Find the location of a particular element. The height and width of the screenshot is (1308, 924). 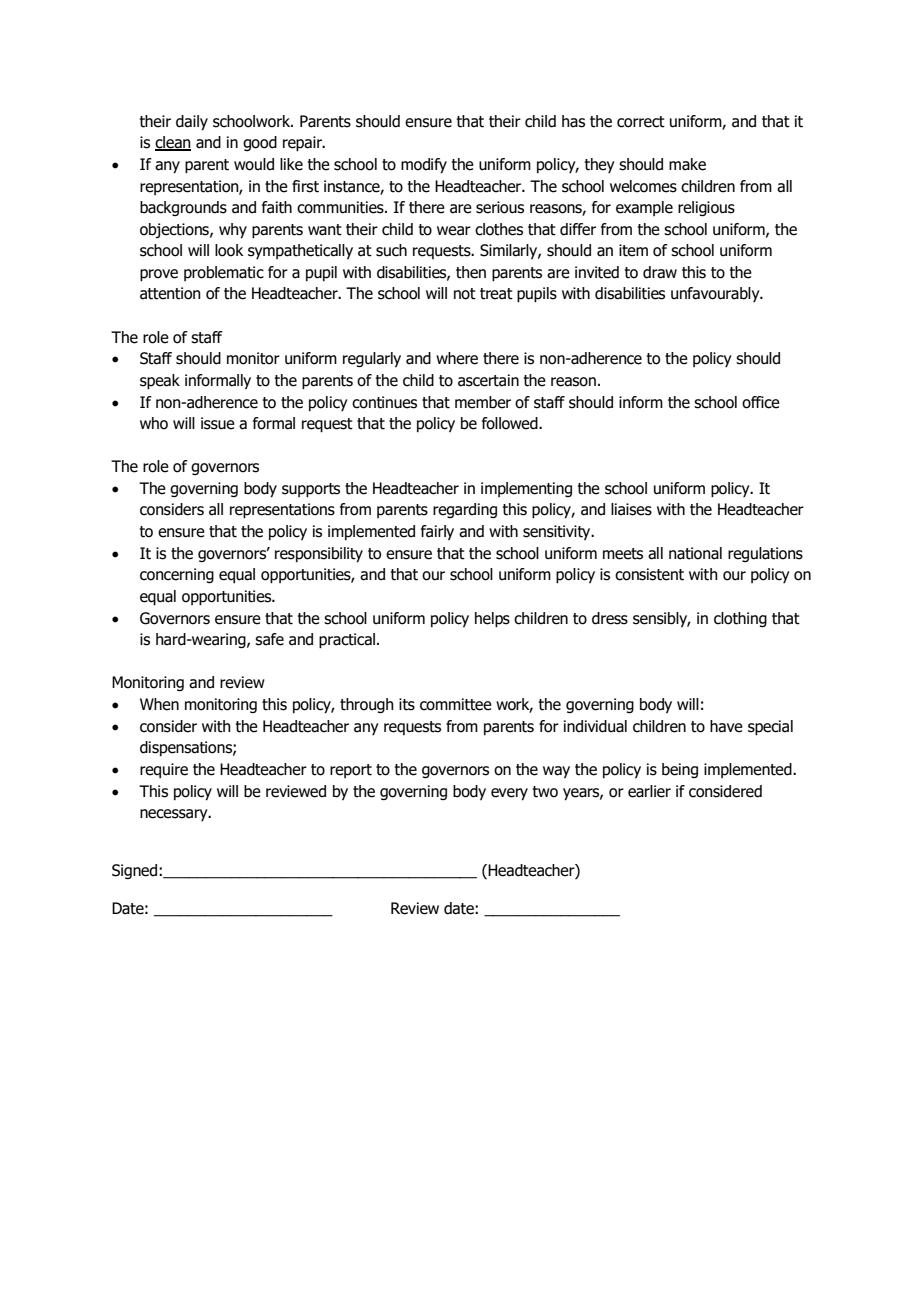

national is located at coordinates (695, 553).
